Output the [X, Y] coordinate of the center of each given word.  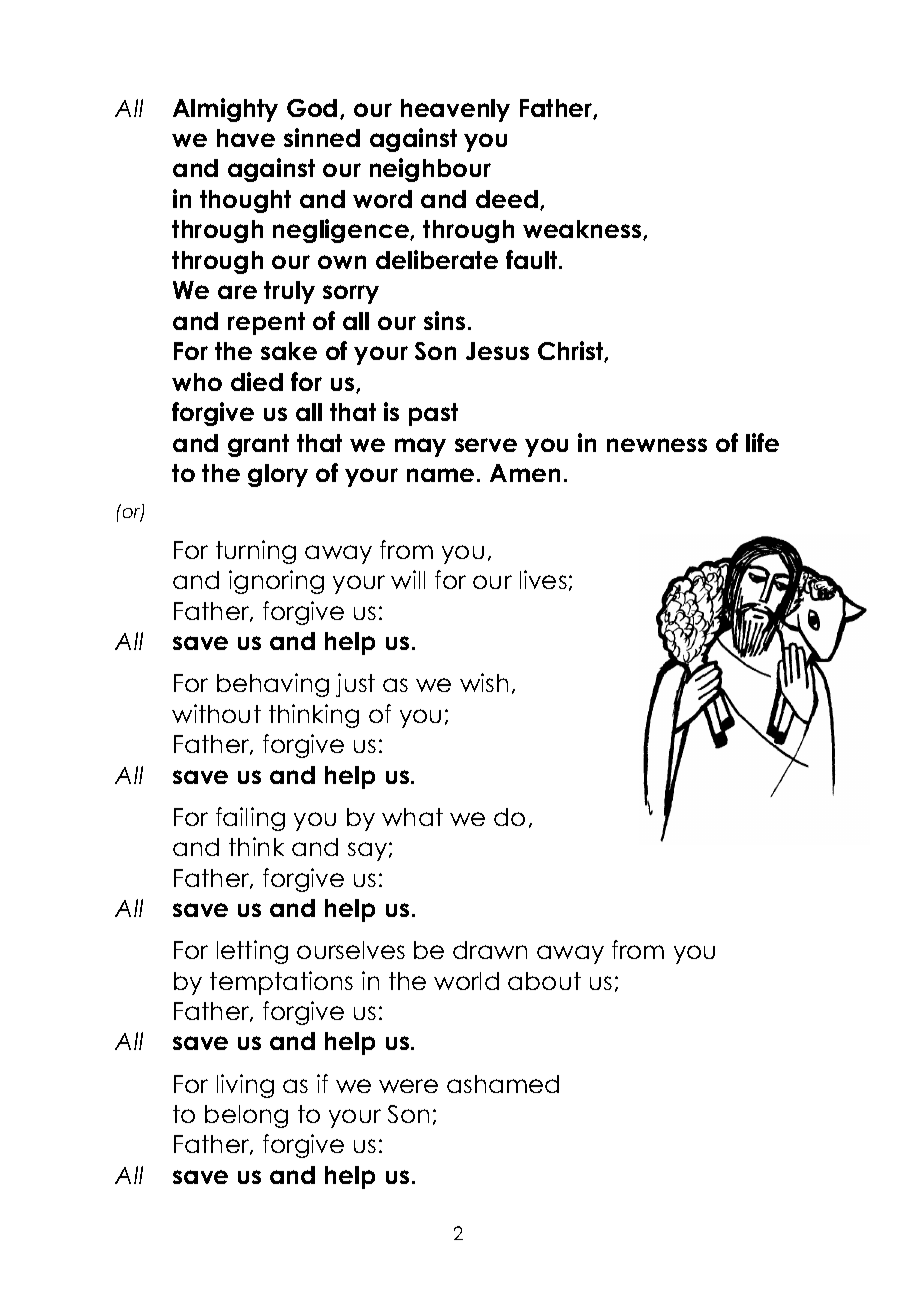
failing [250, 819]
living [245, 1086]
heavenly [455, 110]
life [762, 442]
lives [543, 579]
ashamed [503, 1084]
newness [657, 445]
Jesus [497, 351]
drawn [490, 950]
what [412, 817]
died [257, 381]
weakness [583, 230]
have [246, 138]
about [544, 981]
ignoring [276, 582]
